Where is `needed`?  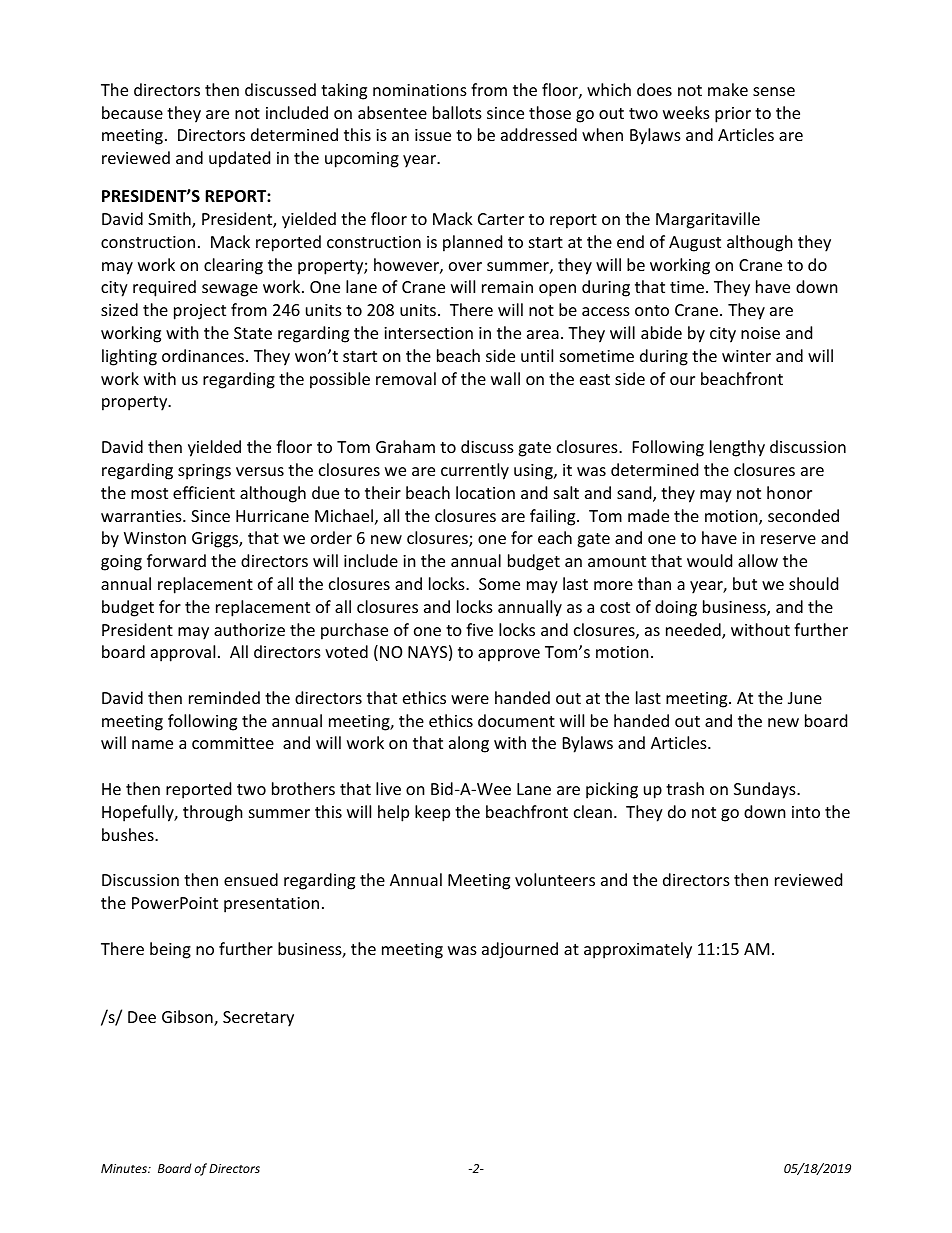
needed is located at coordinates (694, 631).
